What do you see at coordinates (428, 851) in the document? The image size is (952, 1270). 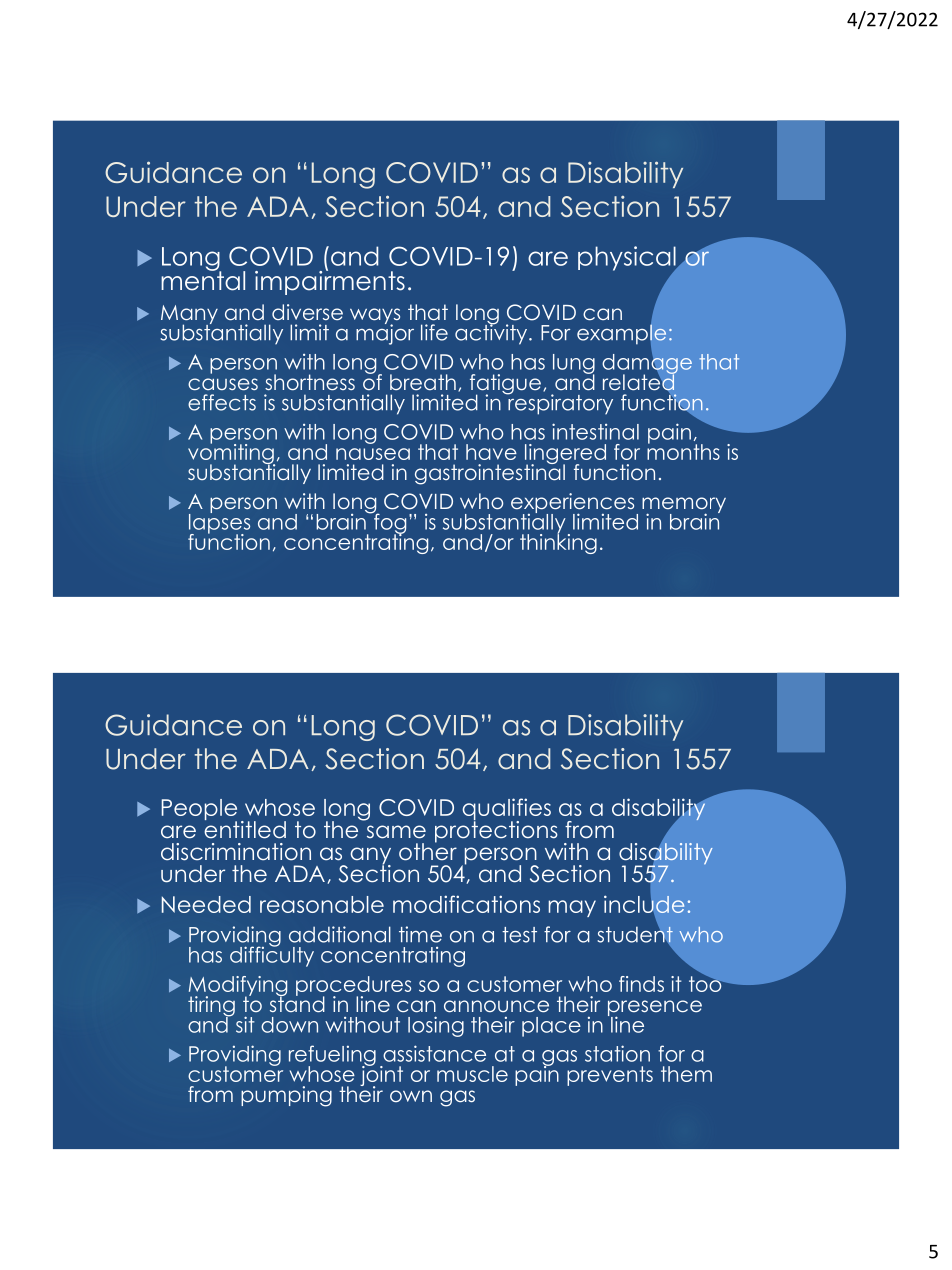 I see `other` at bounding box center [428, 851].
